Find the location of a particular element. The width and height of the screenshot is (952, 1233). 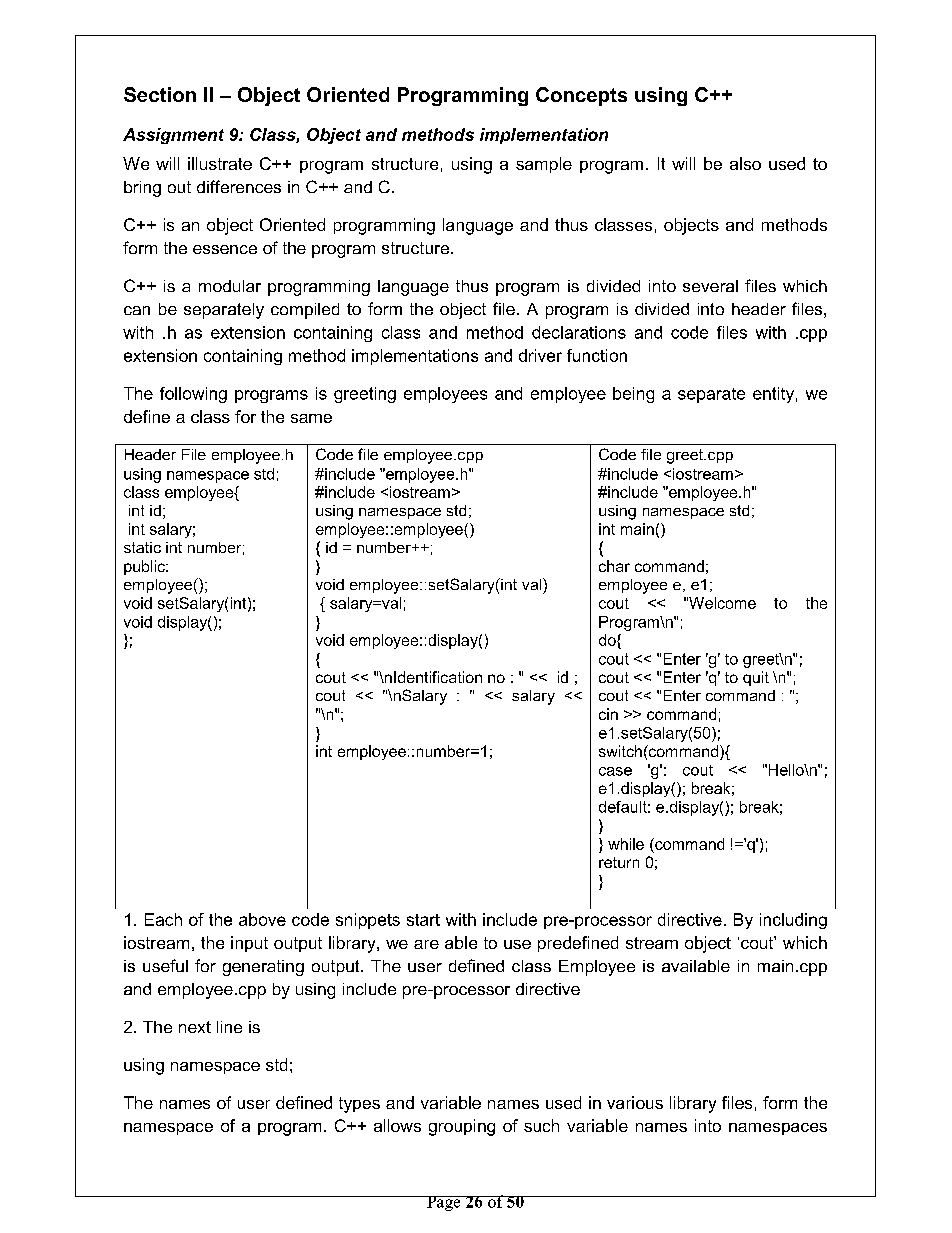

types is located at coordinates (359, 1105).
